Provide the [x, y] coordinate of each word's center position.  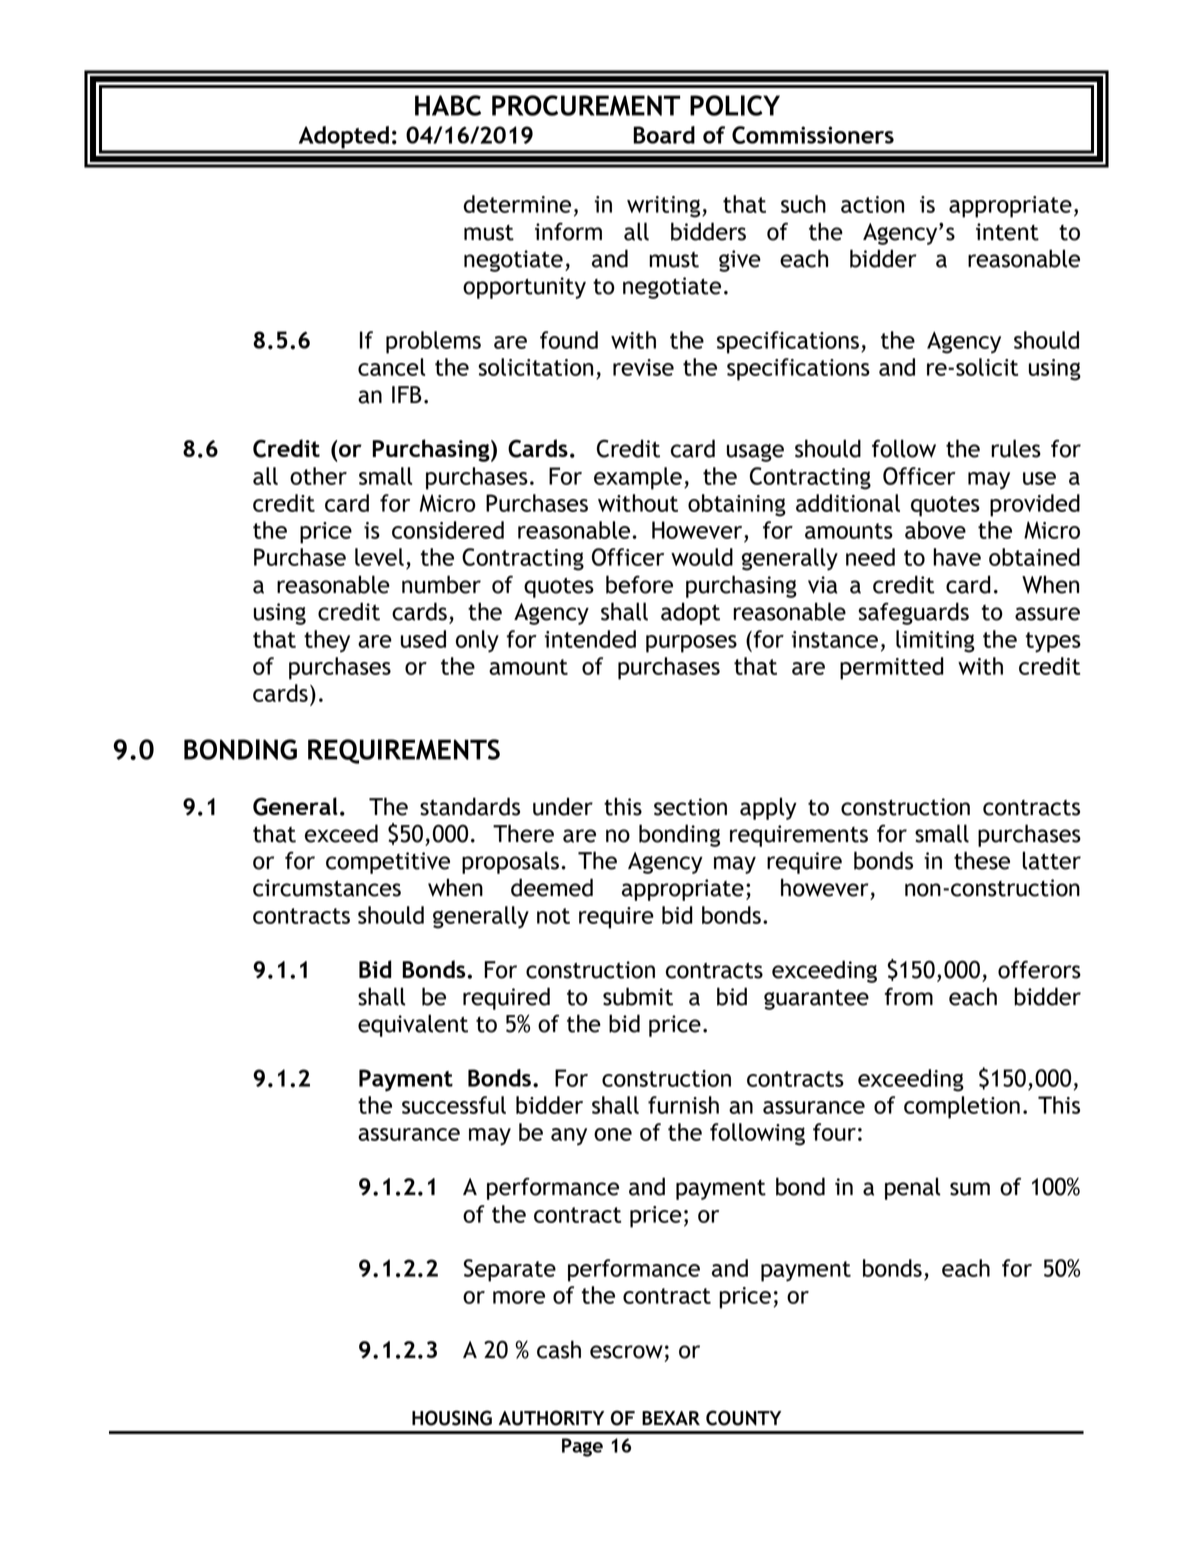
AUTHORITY [551, 1418]
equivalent [413, 1025]
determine [517, 204]
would [702, 557]
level [379, 557]
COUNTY [743, 1418]
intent [1007, 232]
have [957, 557]
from [909, 996]
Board [664, 135]
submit [638, 996]
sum [970, 1189]
